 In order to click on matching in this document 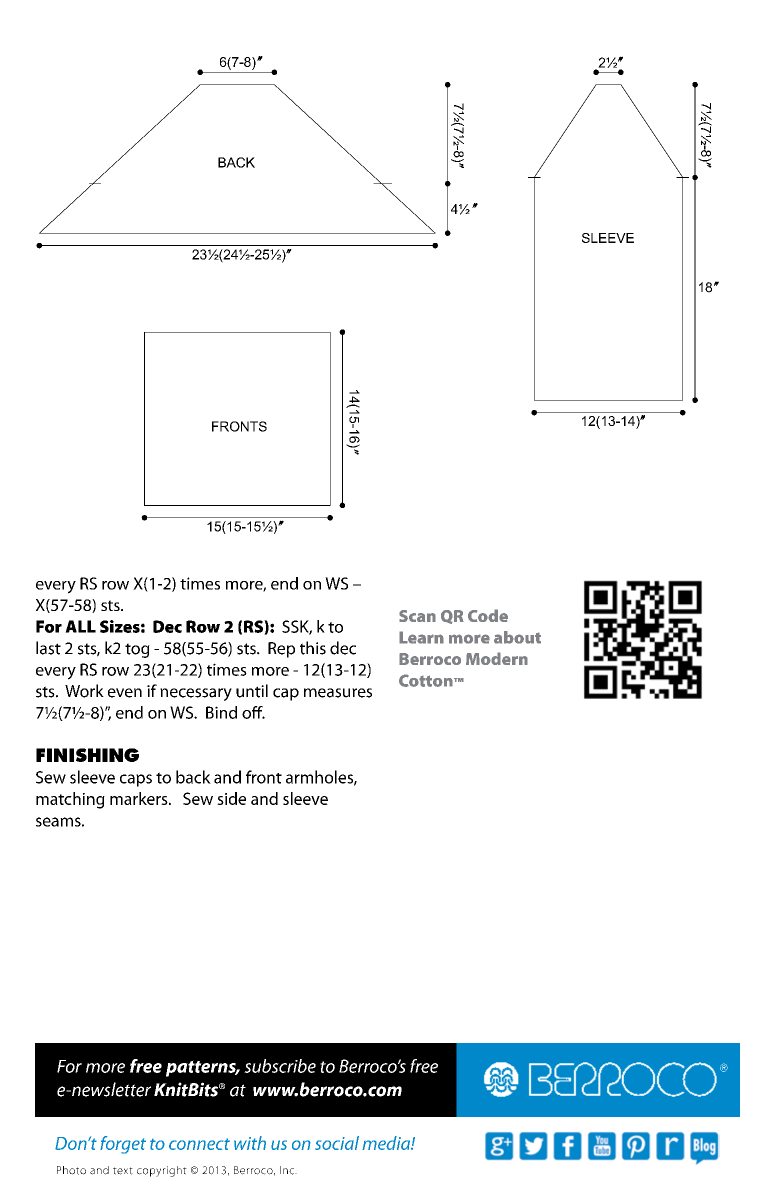, I will do `click(70, 800)`.
